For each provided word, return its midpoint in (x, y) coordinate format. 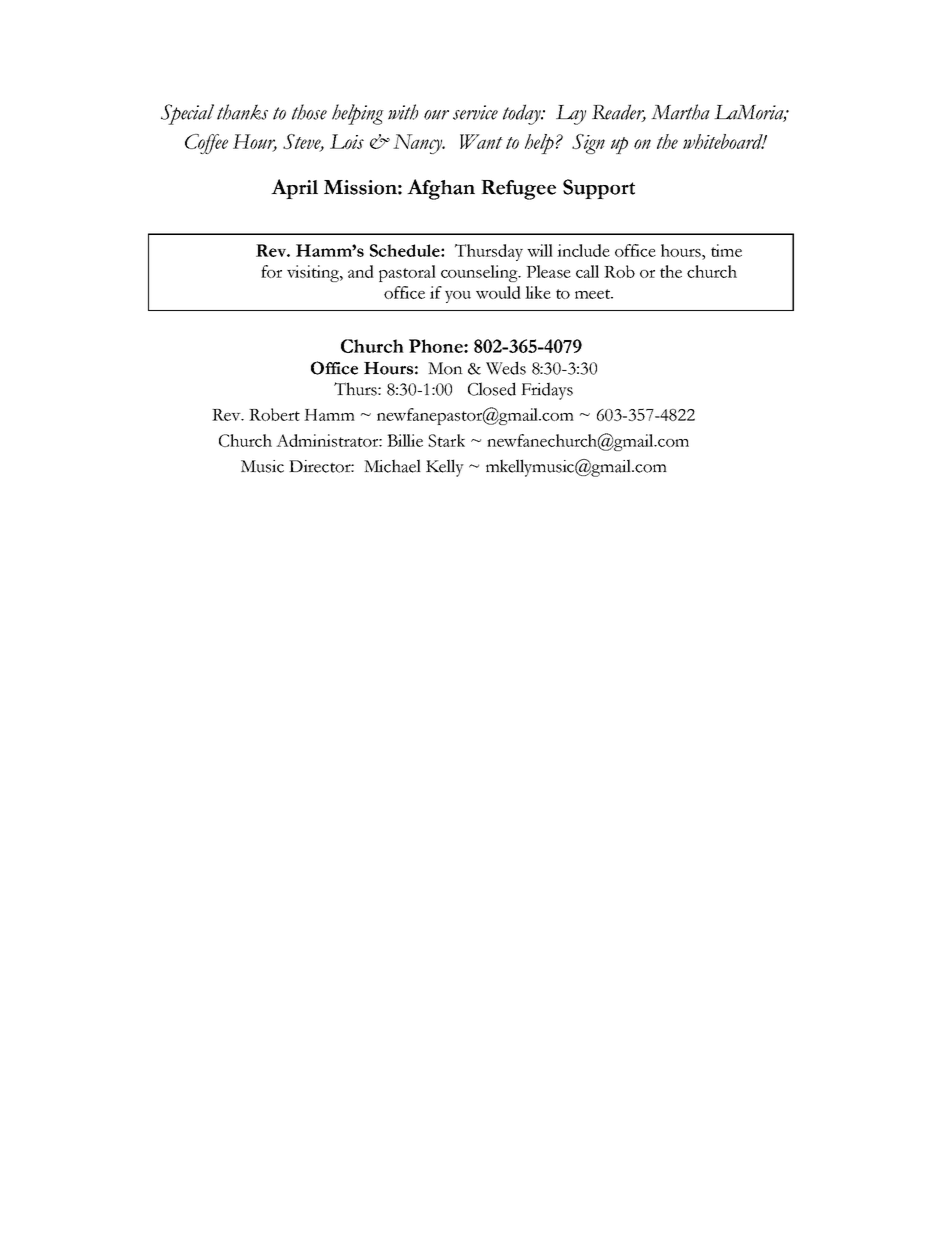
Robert (274, 414)
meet (594, 294)
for (271, 271)
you (458, 297)
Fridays (547, 391)
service (475, 112)
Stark (446, 440)
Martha (680, 112)
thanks (242, 112)
